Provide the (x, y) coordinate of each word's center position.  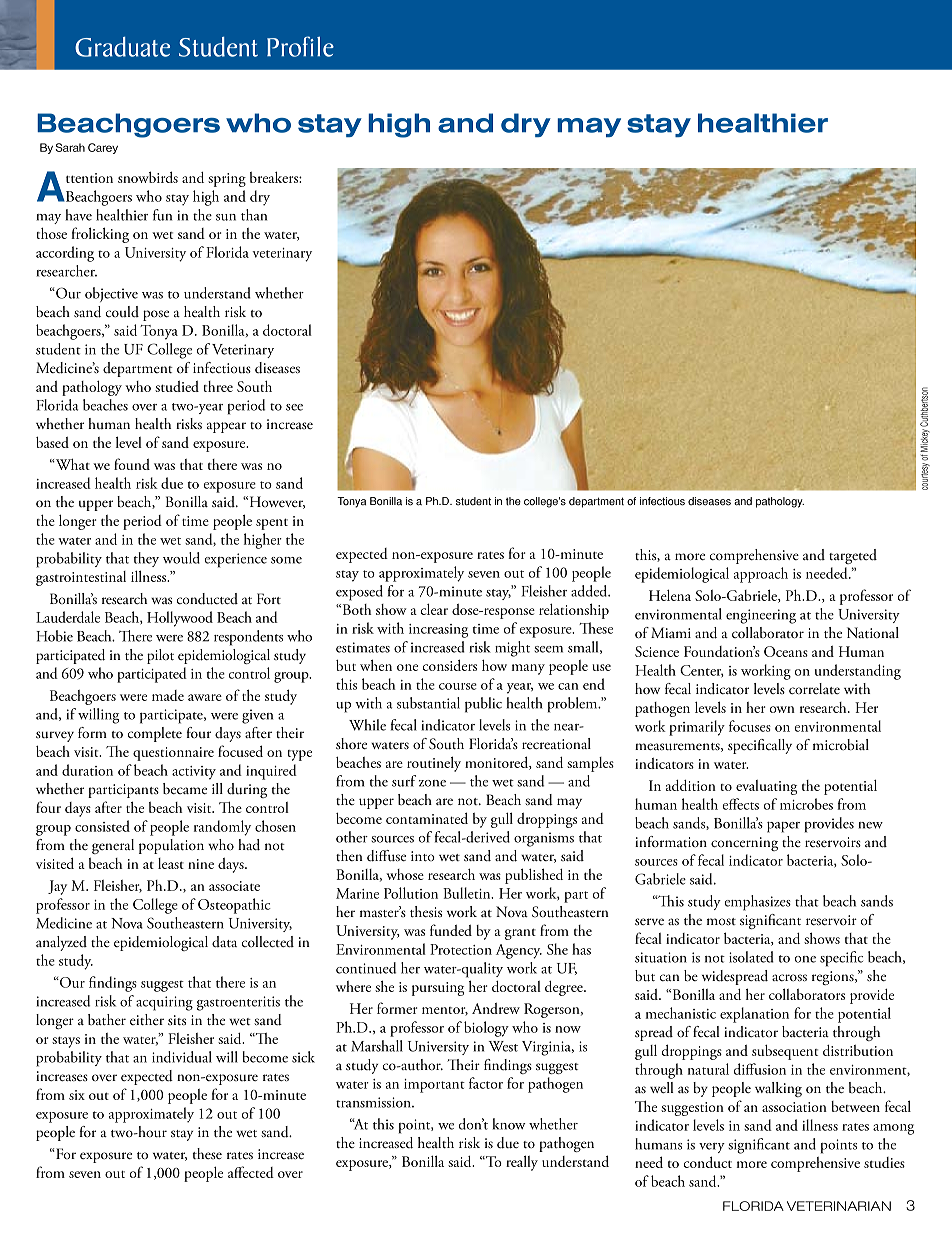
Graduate (122, 47)
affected (251, 1172)
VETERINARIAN (839, 1206)
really (522, 1163)
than (254, 215)
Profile (300, 46)
